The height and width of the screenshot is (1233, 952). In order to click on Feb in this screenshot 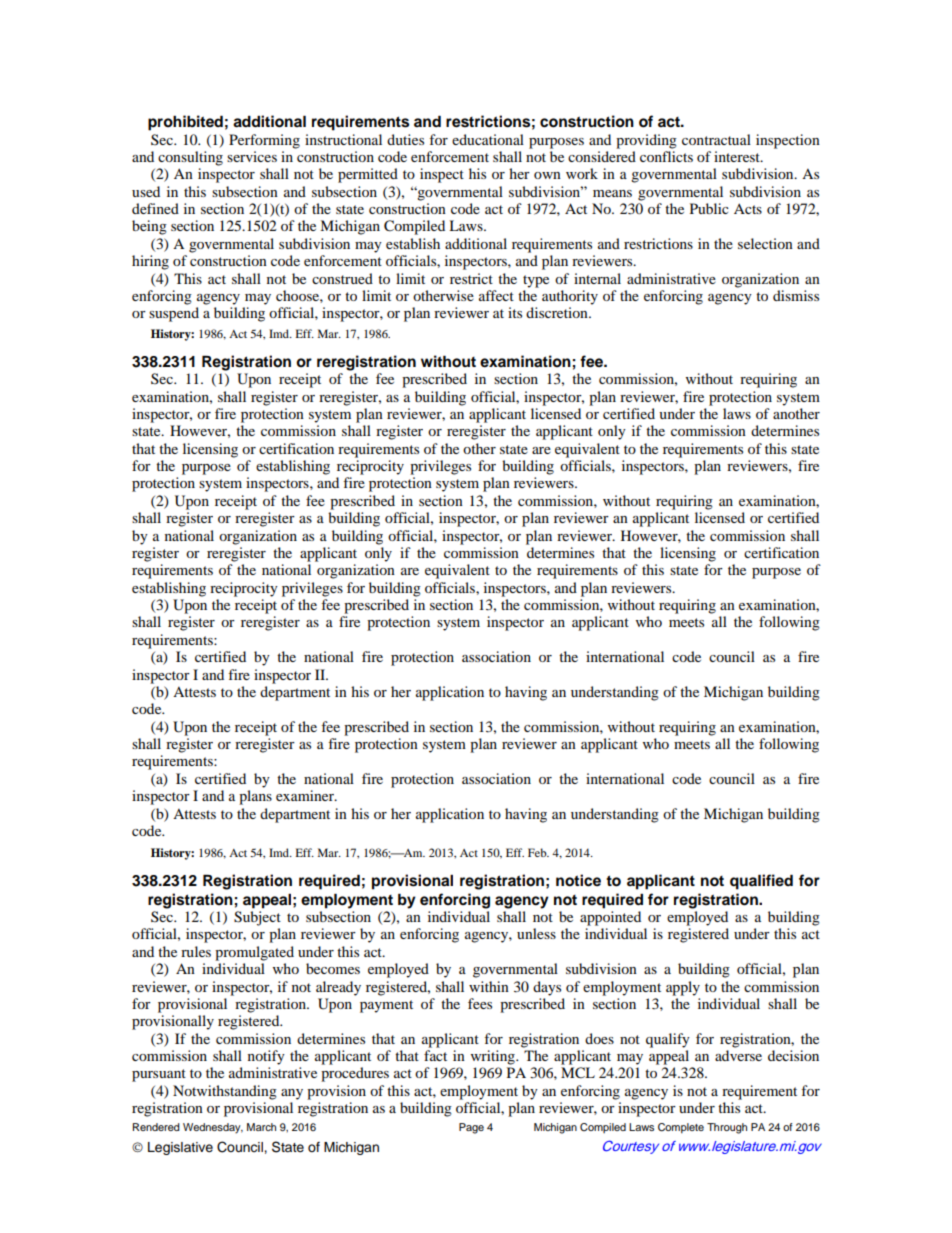, I will do `click(538, 852)`.
